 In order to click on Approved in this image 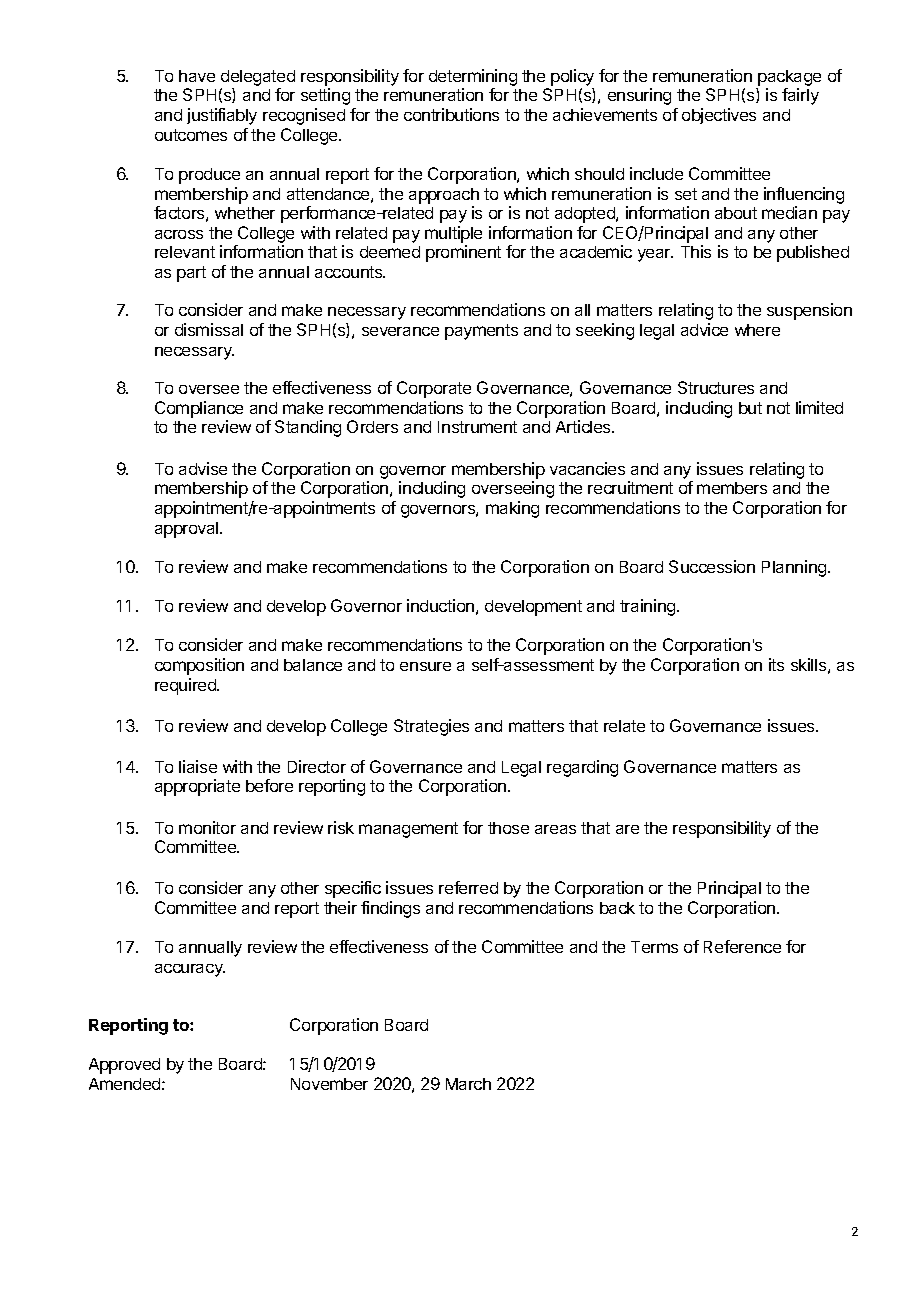, I will do `click(124, 1066)`.
